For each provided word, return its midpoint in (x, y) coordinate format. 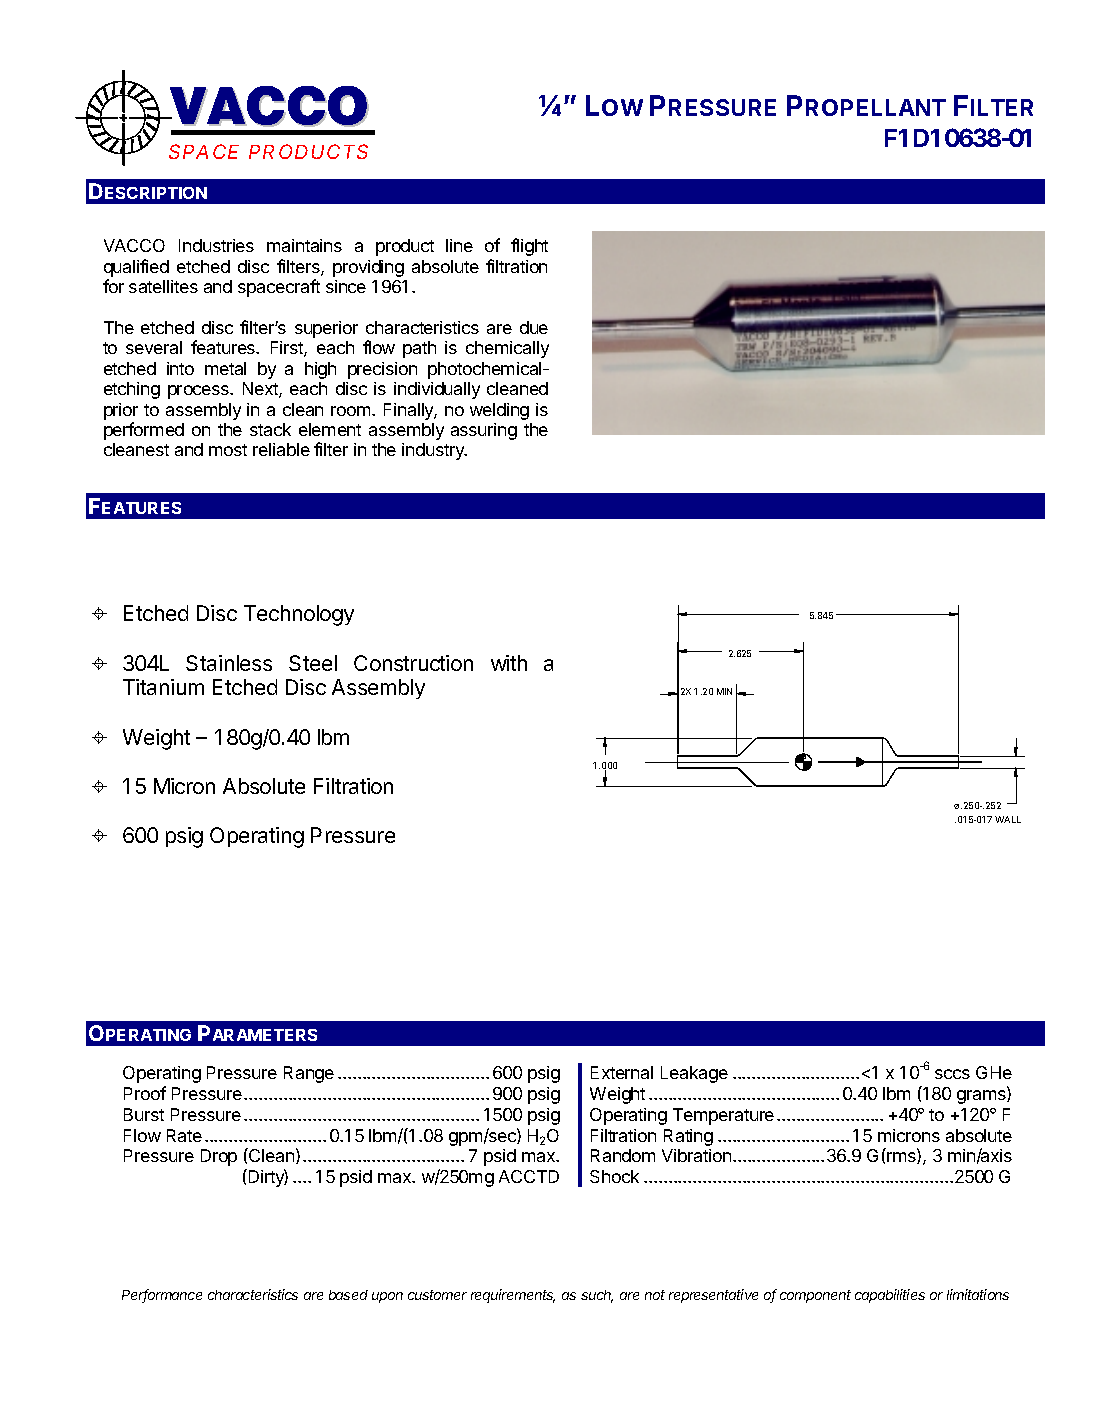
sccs (952, 1074)
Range (309, 1074)
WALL (1008, 819)
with (509, 663)
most (228, 450)
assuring (484, 431)
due (534, 327)
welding (499, 411)
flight (529, 247)
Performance (162, 1296)
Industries (216, 245)
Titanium (163, 687)
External (622, 1072)
